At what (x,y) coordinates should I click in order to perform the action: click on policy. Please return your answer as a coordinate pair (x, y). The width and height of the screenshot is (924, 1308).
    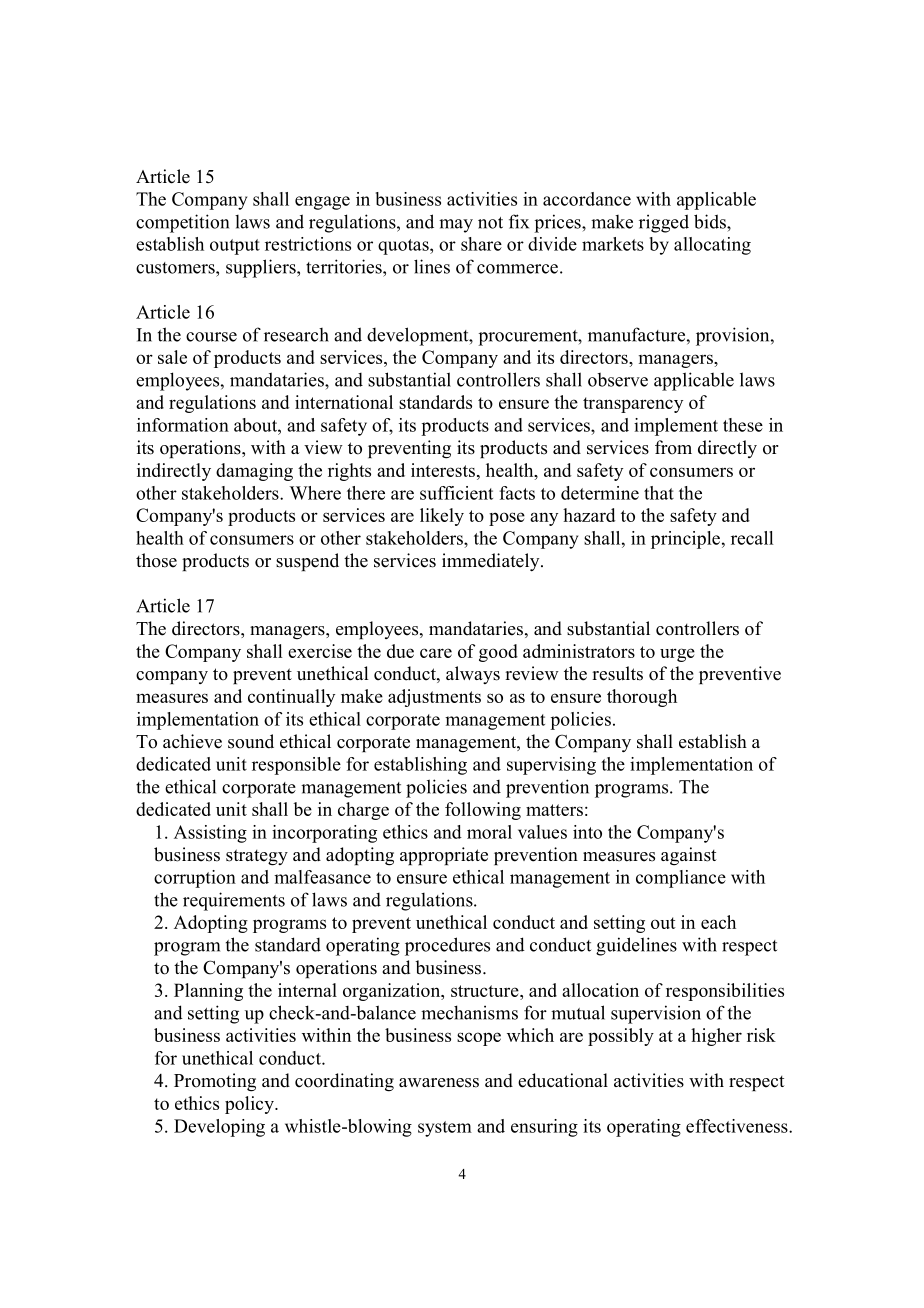
    Looking at the image, I should click on (250, 1105).
